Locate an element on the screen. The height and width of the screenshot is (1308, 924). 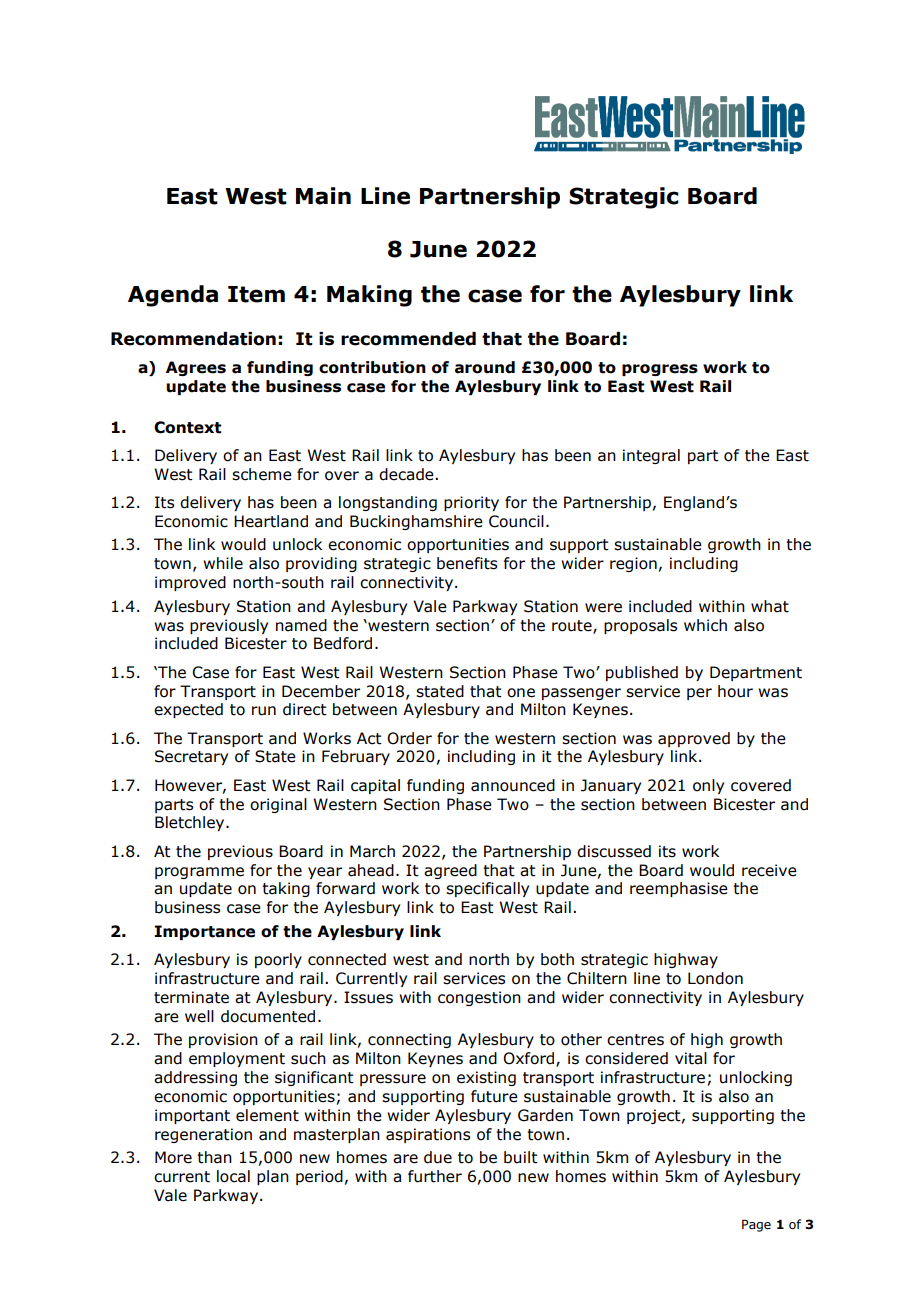
progress is located at coordinates (660, 370).
